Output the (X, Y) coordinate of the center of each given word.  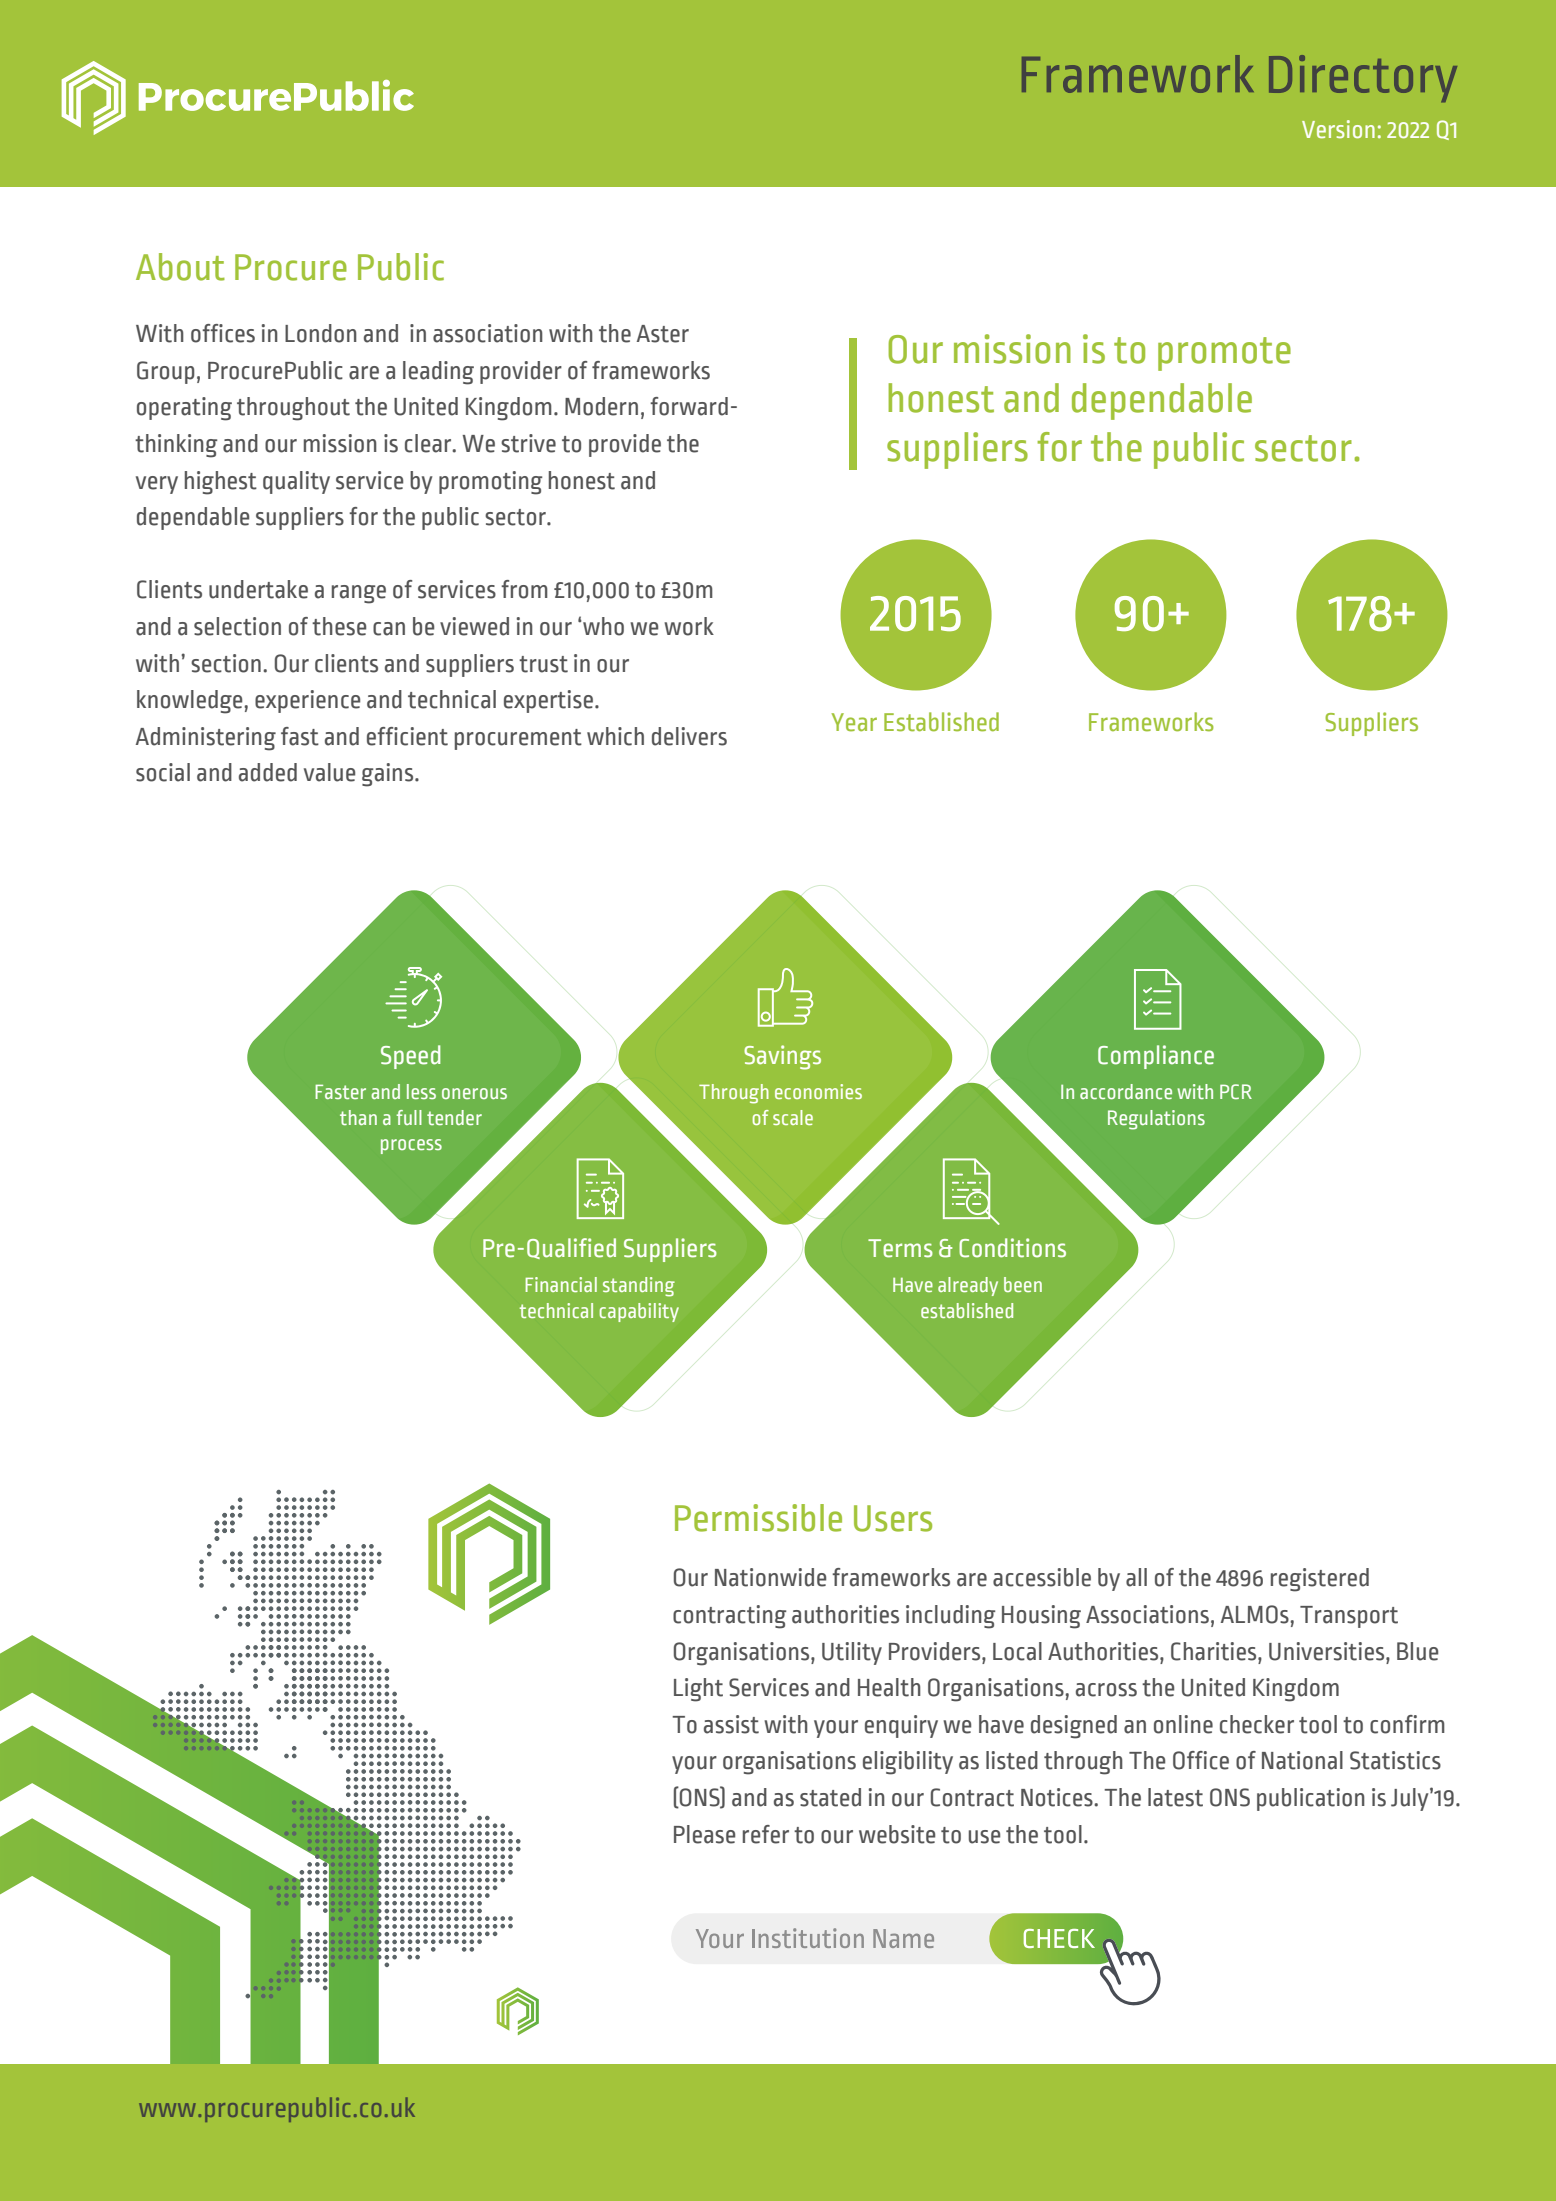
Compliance (1156, 1057)
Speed (411, 1057)
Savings (782, 1057)
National (1302, 1760)
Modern (601, 406)
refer (766, 1834)
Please (704, 1834)
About (180, 267)
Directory (1363, 78)
